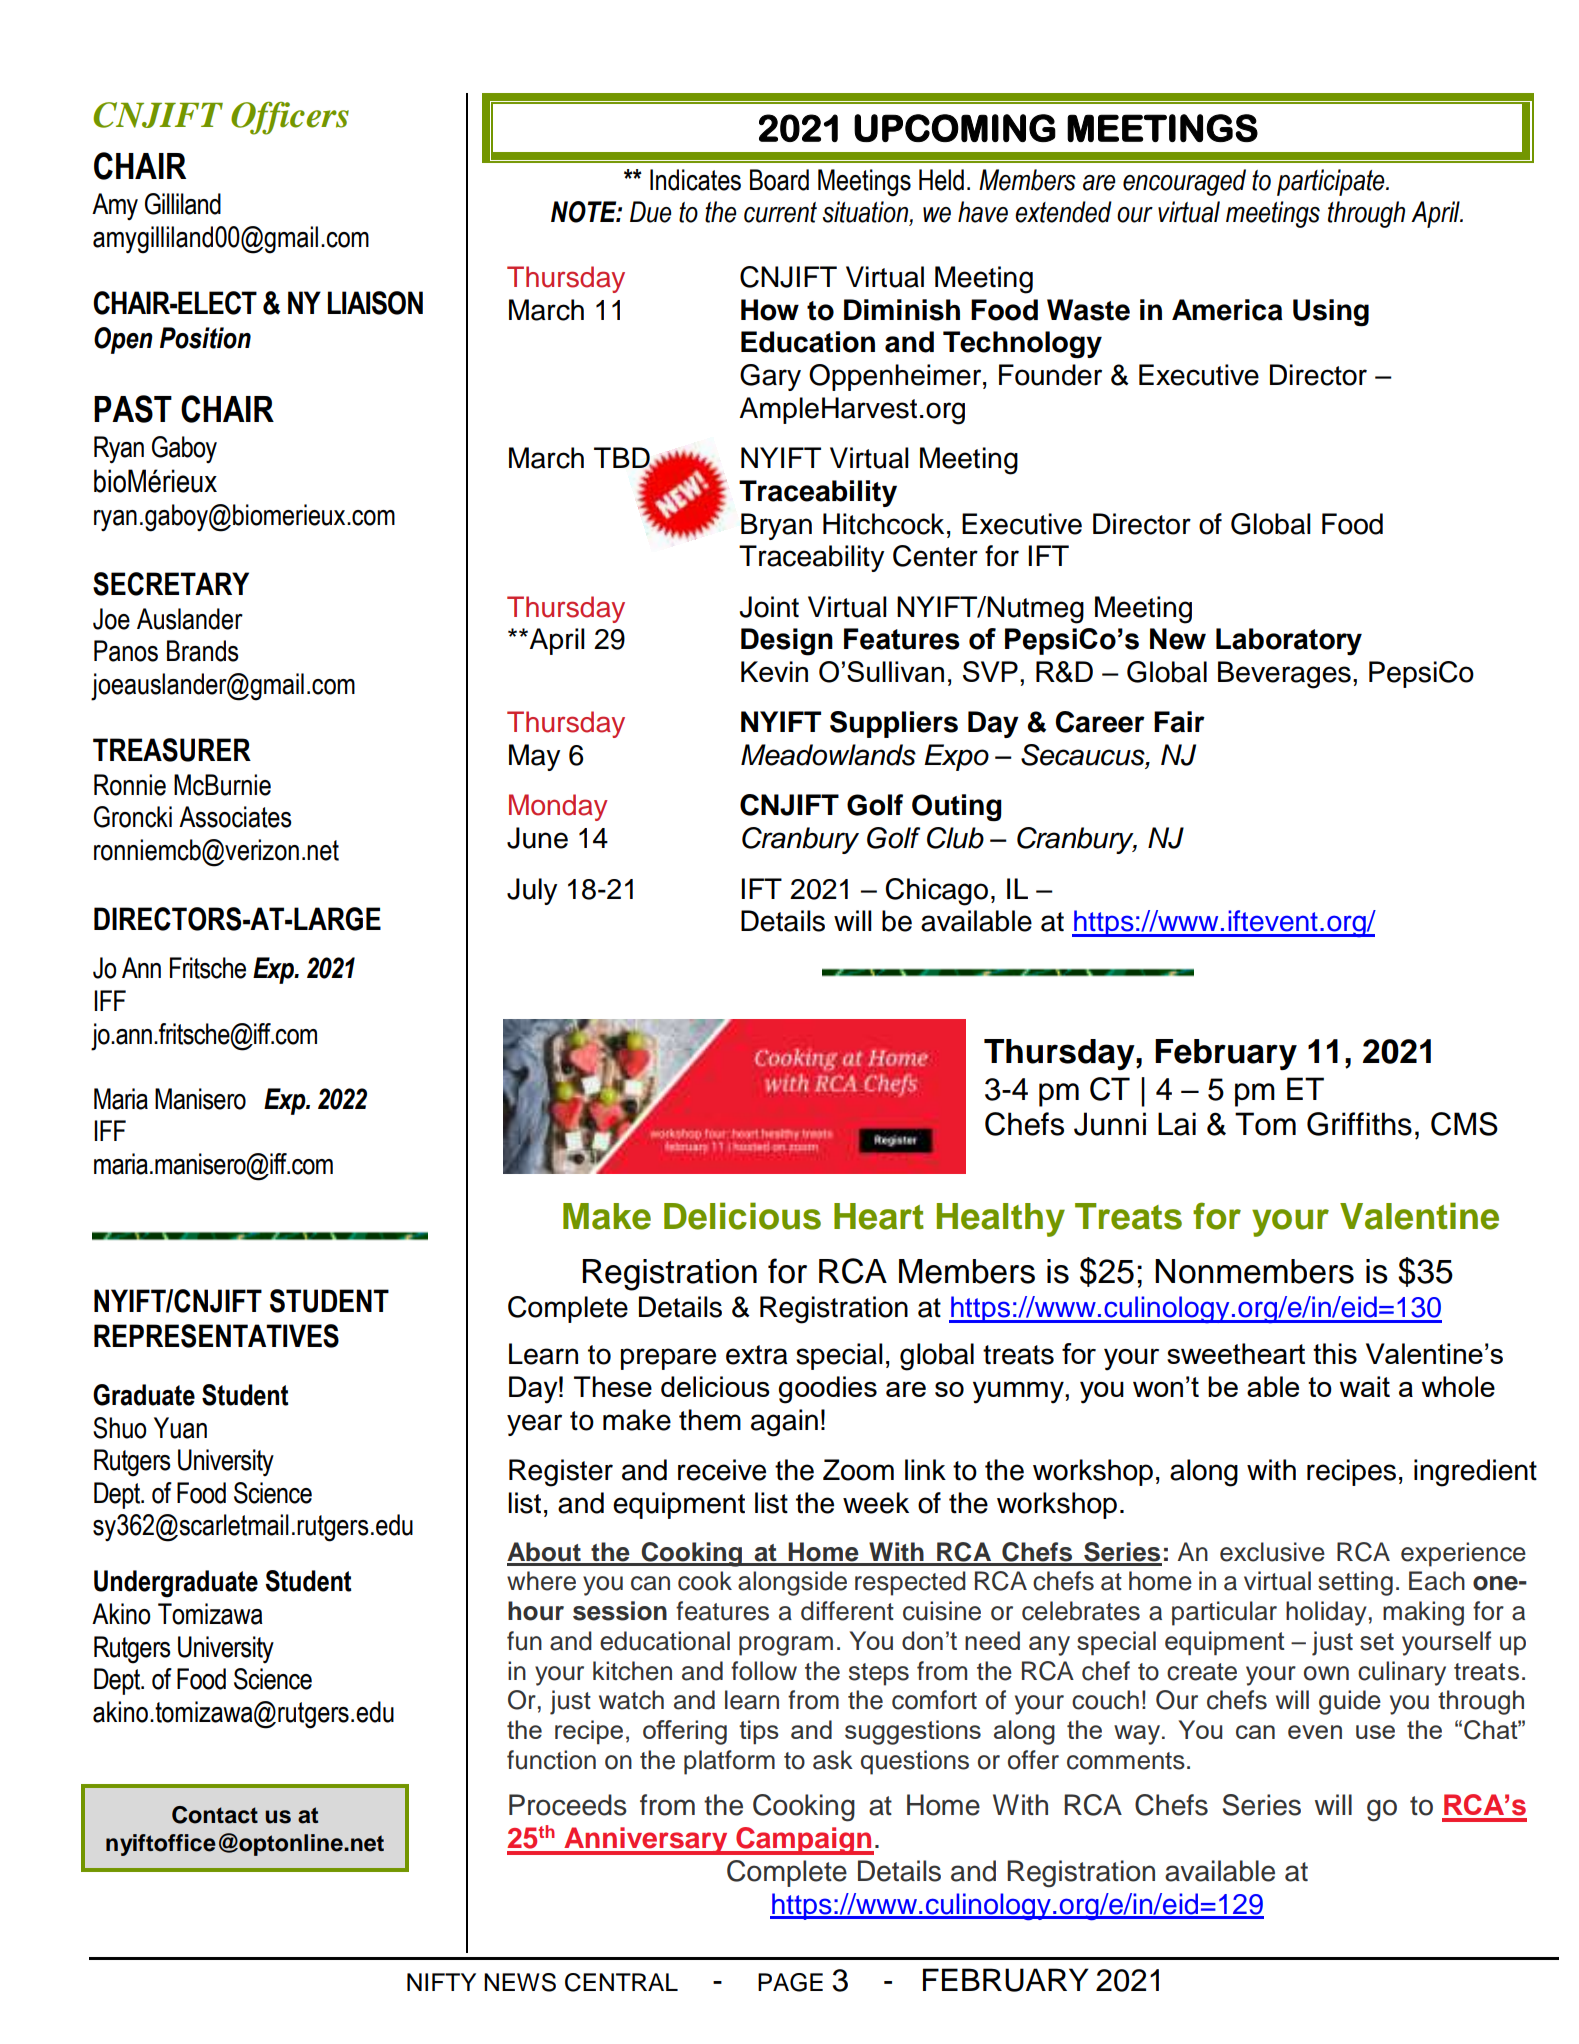  Describe the element at coordinates (1359, 1124) in the screenshot. I see `Griffiths` at that location.
